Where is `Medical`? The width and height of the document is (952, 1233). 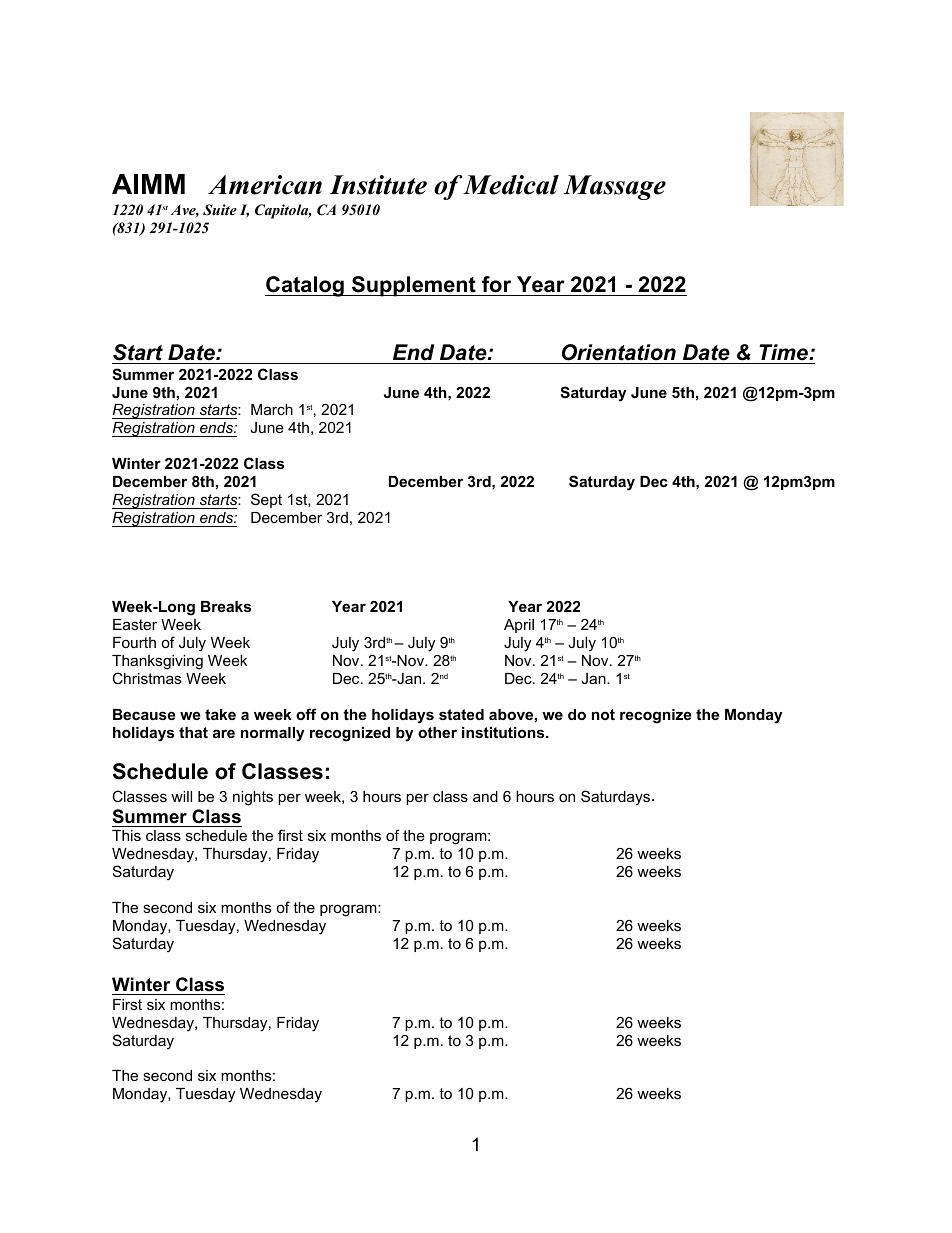
Medical is located at coordinates (511, 185).
